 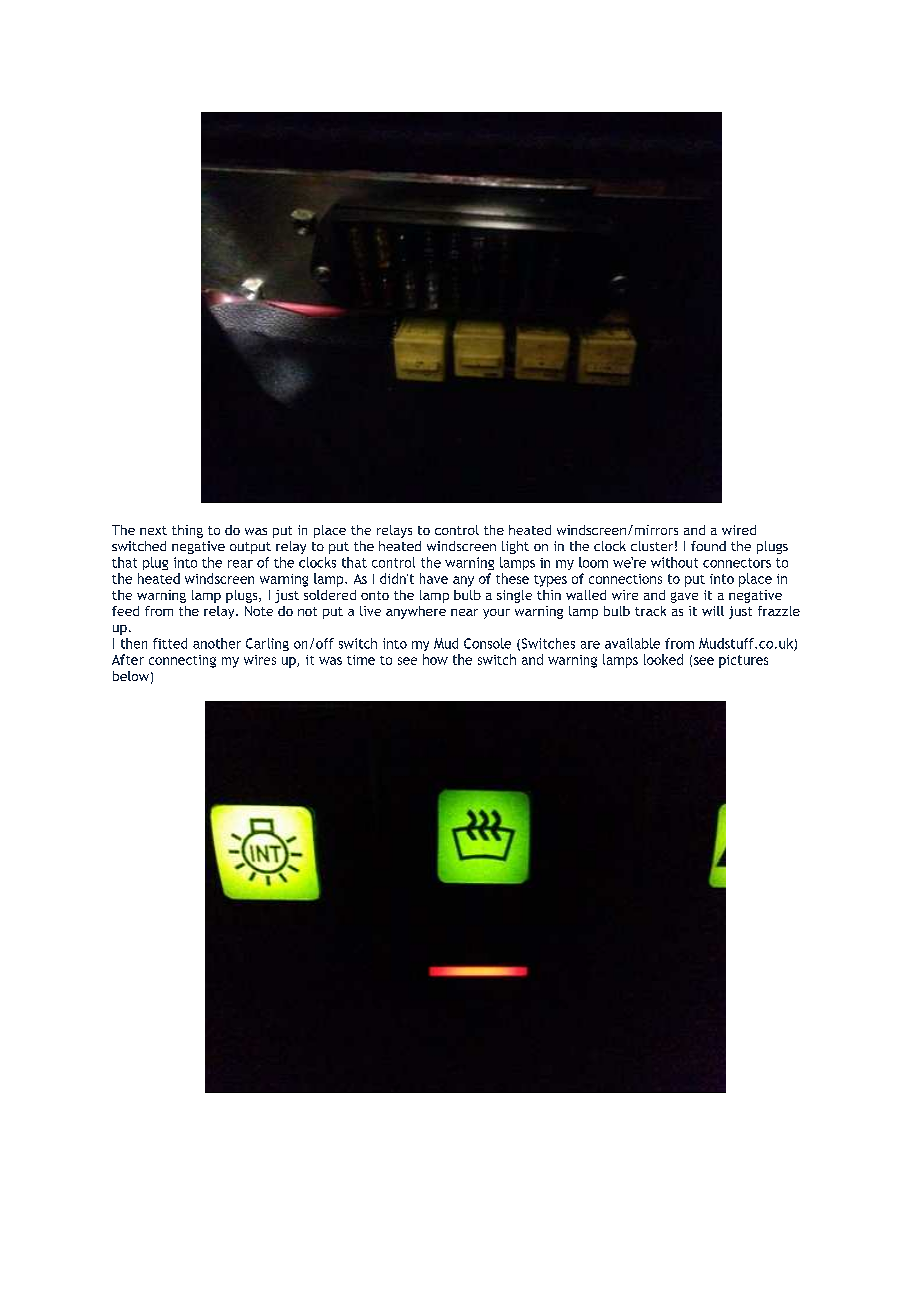 What do you see at coordinates (182, 661) in the image?
I see `connecting` at bounding box center [182, 661].
